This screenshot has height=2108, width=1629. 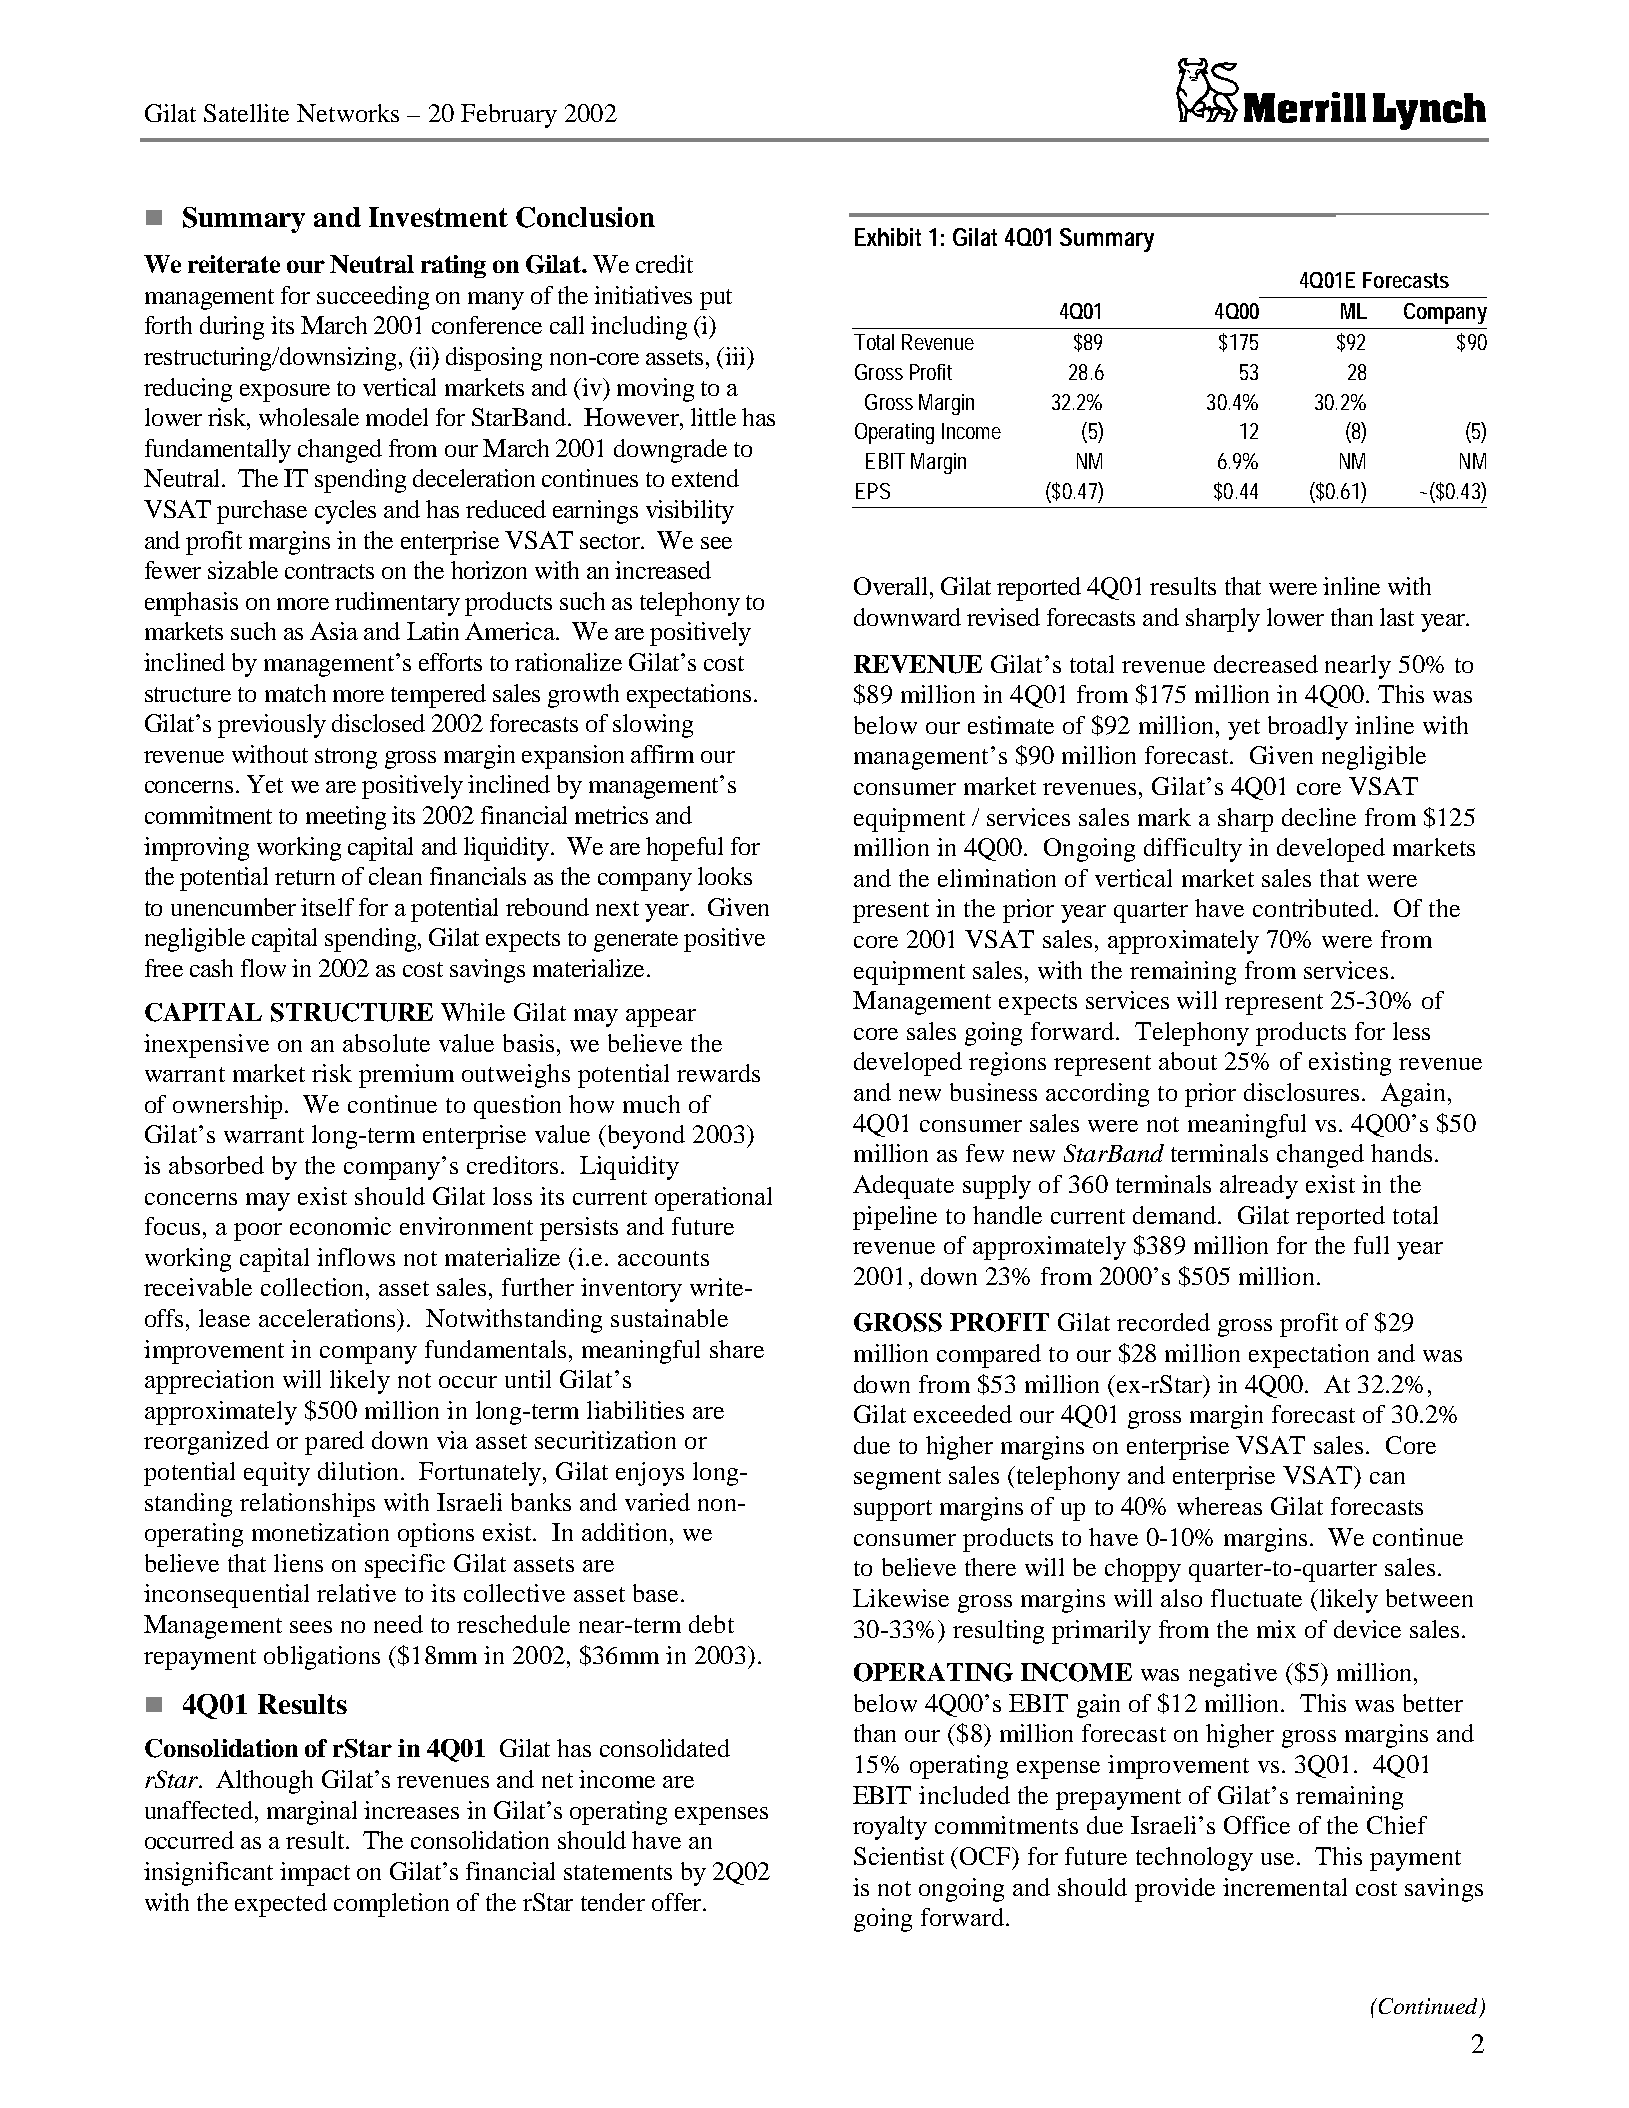 I want to click on iii, so click(x=735, y=356).
